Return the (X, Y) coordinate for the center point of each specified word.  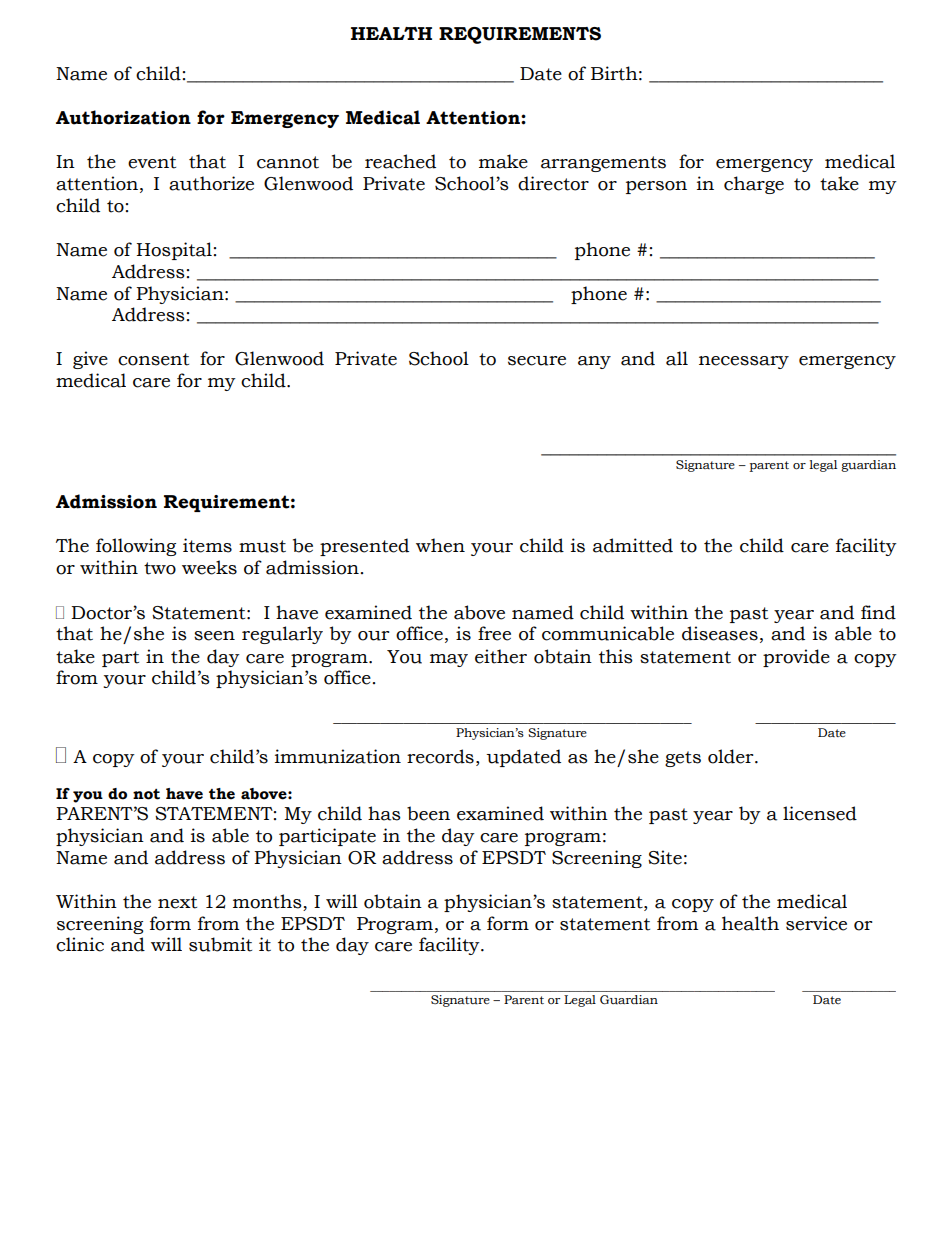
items (207, 545)
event (152, 162)
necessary (744, 362)
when (440, 545)
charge (754, 185)
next (177, 902)
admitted (633, 545)
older (732, 756)
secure (537, 361)
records (440, 756)
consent (153, 359)
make (503, 161)
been (428, 813)
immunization (338, 756)
